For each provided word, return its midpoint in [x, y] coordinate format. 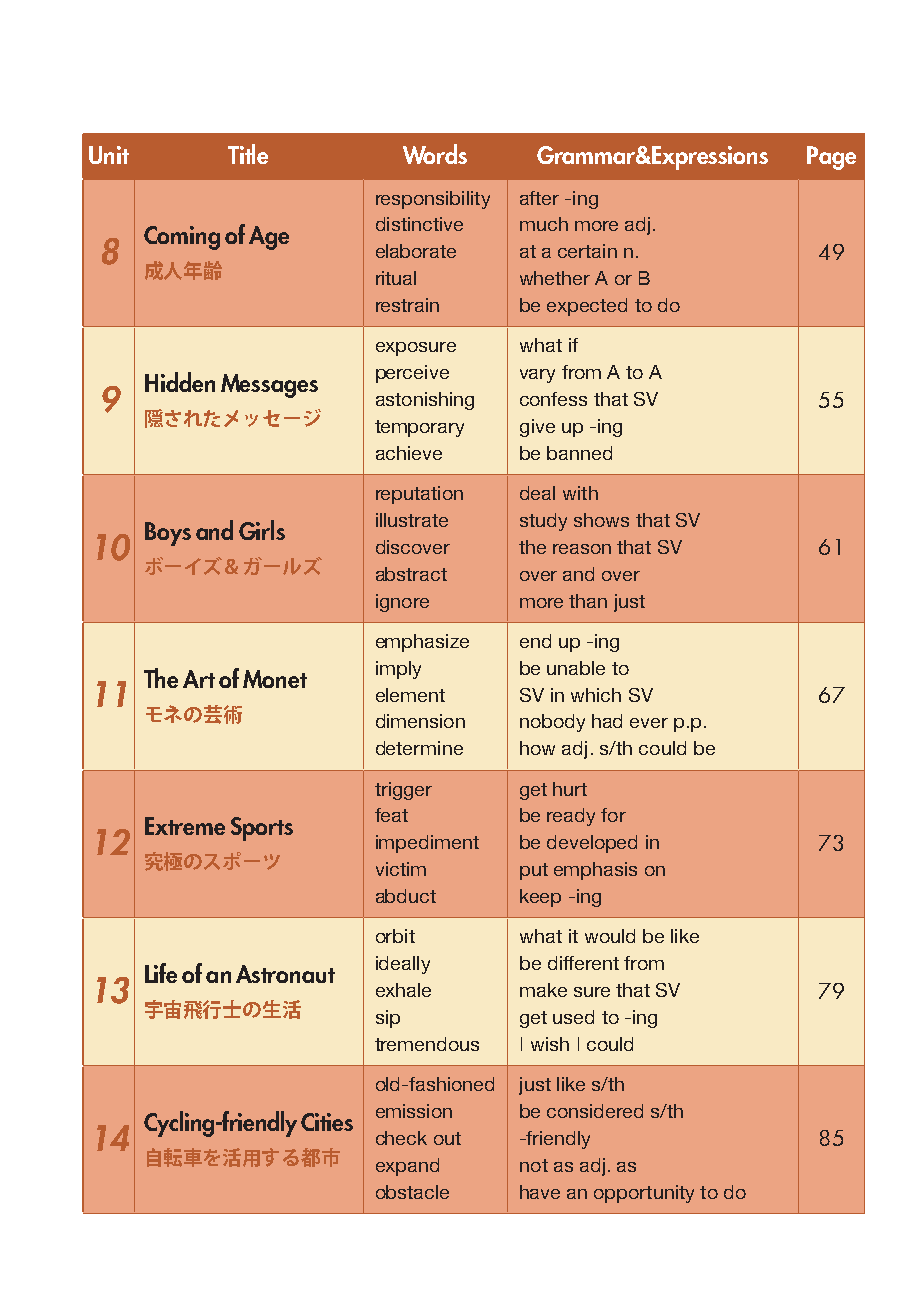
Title [248, 154]
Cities [327, 1122]
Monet [275, 679]
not [534, 1165]
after [539, 198]
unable [576, 668]
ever [649, 723]
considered [595, 1111]
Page [831, 158]
